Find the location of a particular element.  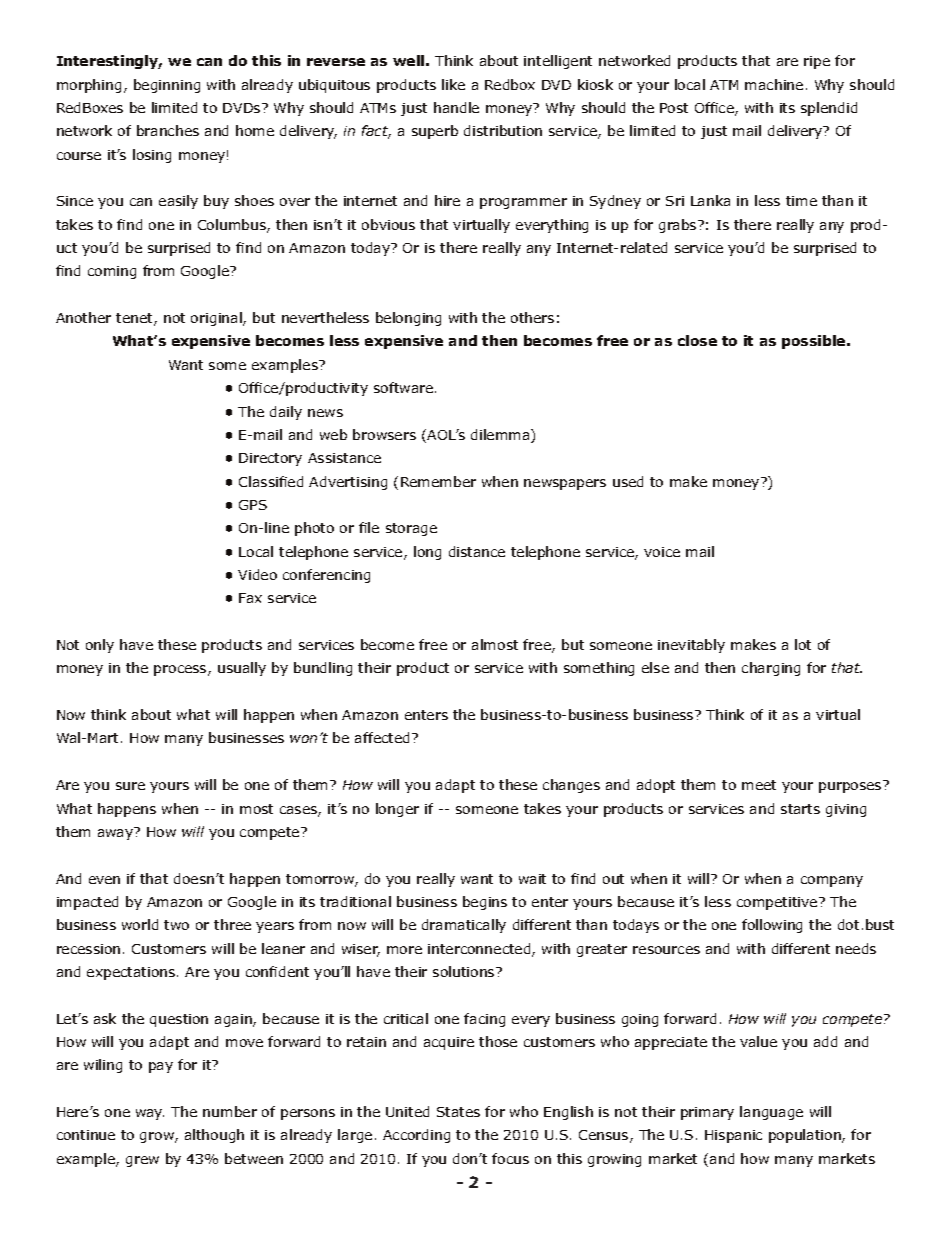

dramatically is located at coordinates (464, 926).
